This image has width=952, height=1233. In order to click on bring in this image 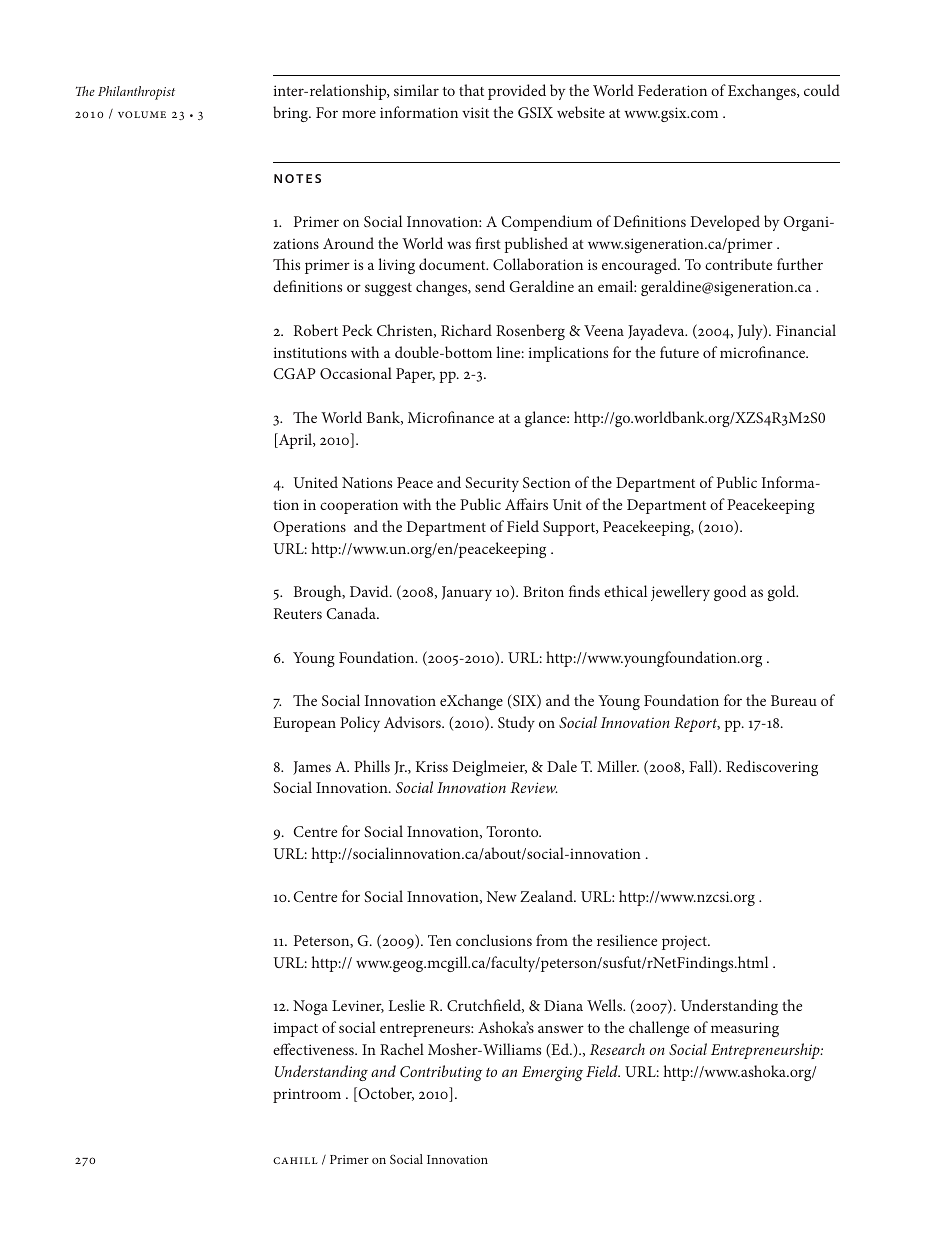, I will do `click(292, 114)`.
